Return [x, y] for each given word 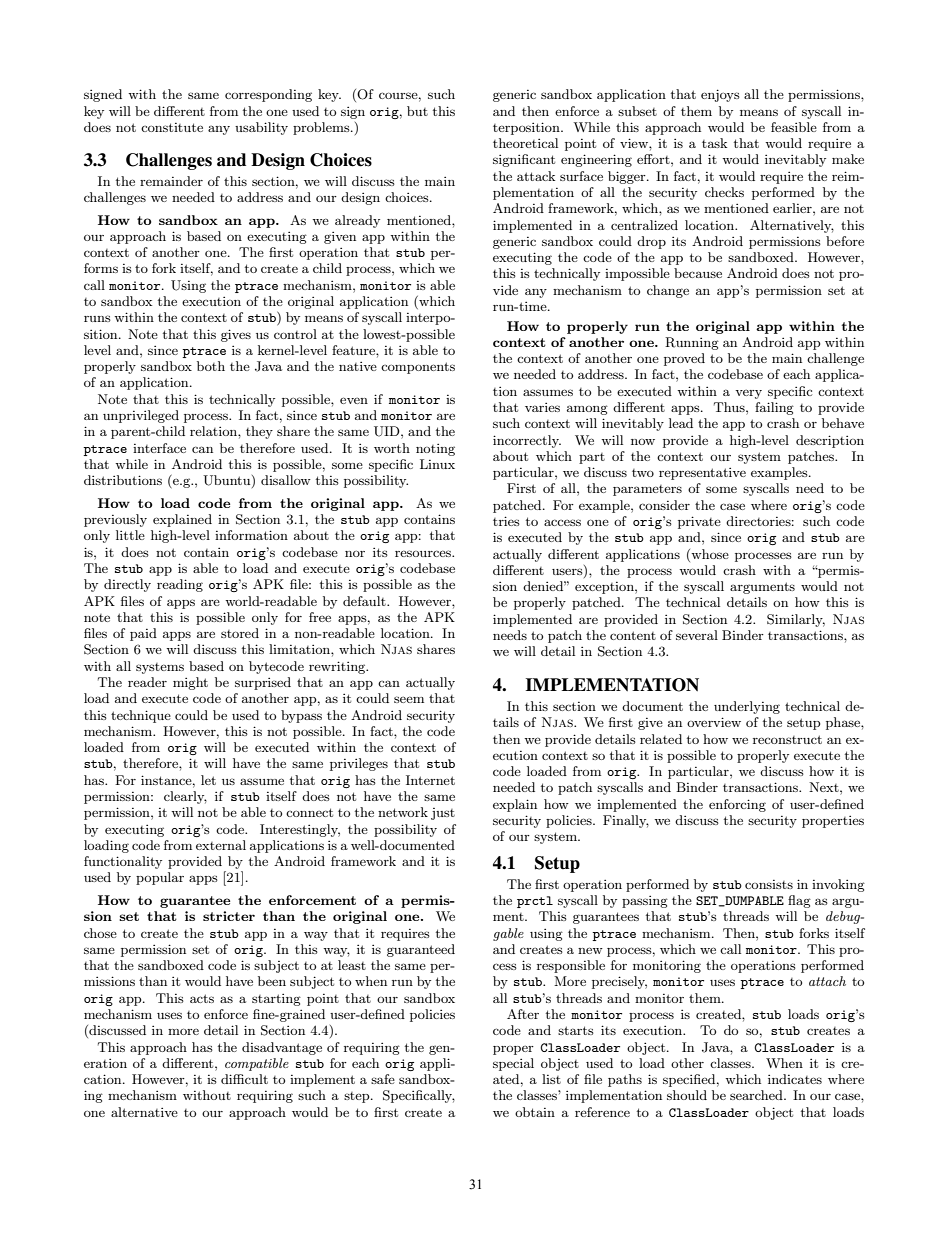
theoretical [525, 143]
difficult [244, 1079]
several [697, 635]
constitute [172, 127]
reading [180, 585]
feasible [794, 127]
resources [424, 553]
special [513, 1064]
